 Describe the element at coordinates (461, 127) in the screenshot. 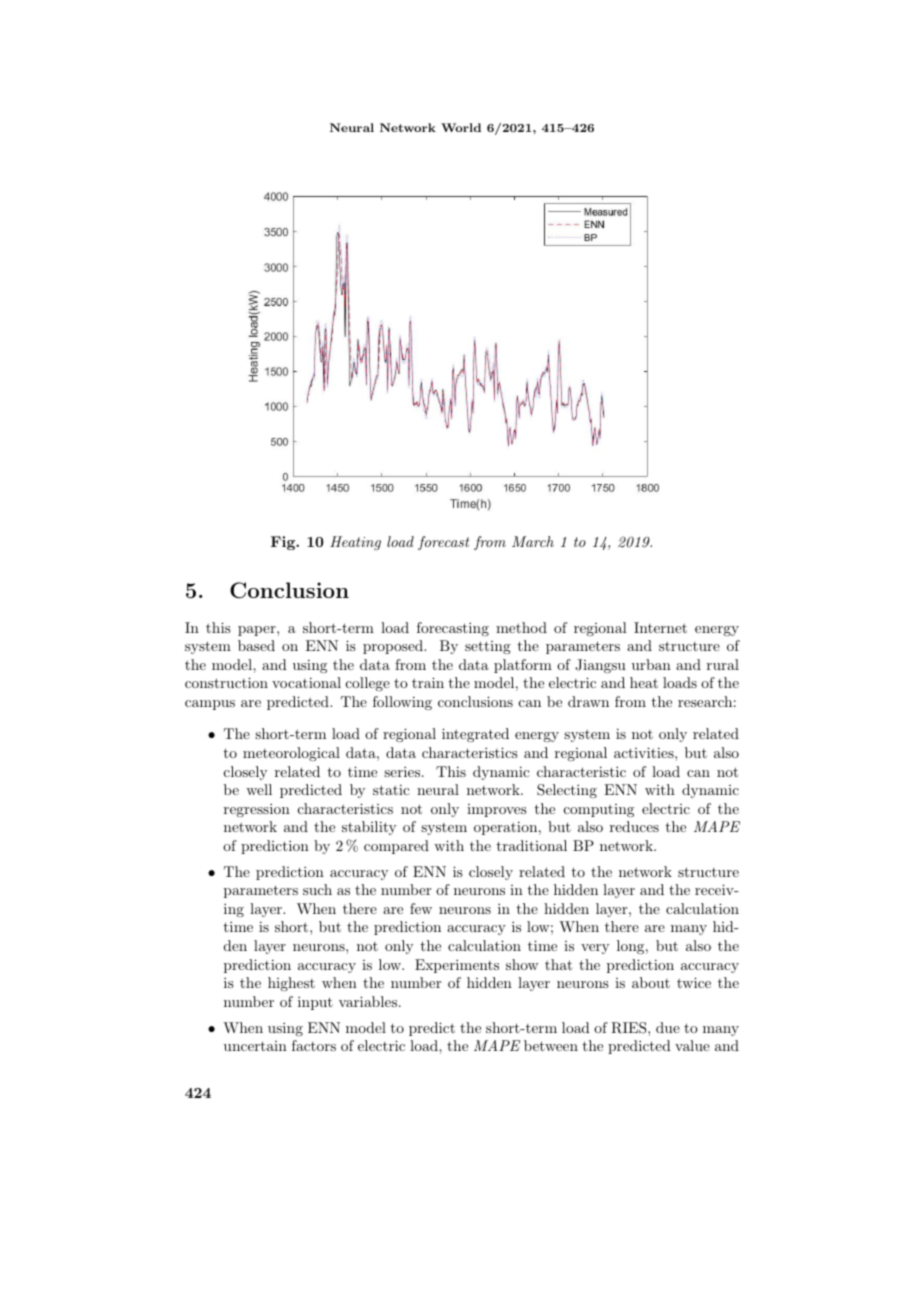

I see `World` at that location.
